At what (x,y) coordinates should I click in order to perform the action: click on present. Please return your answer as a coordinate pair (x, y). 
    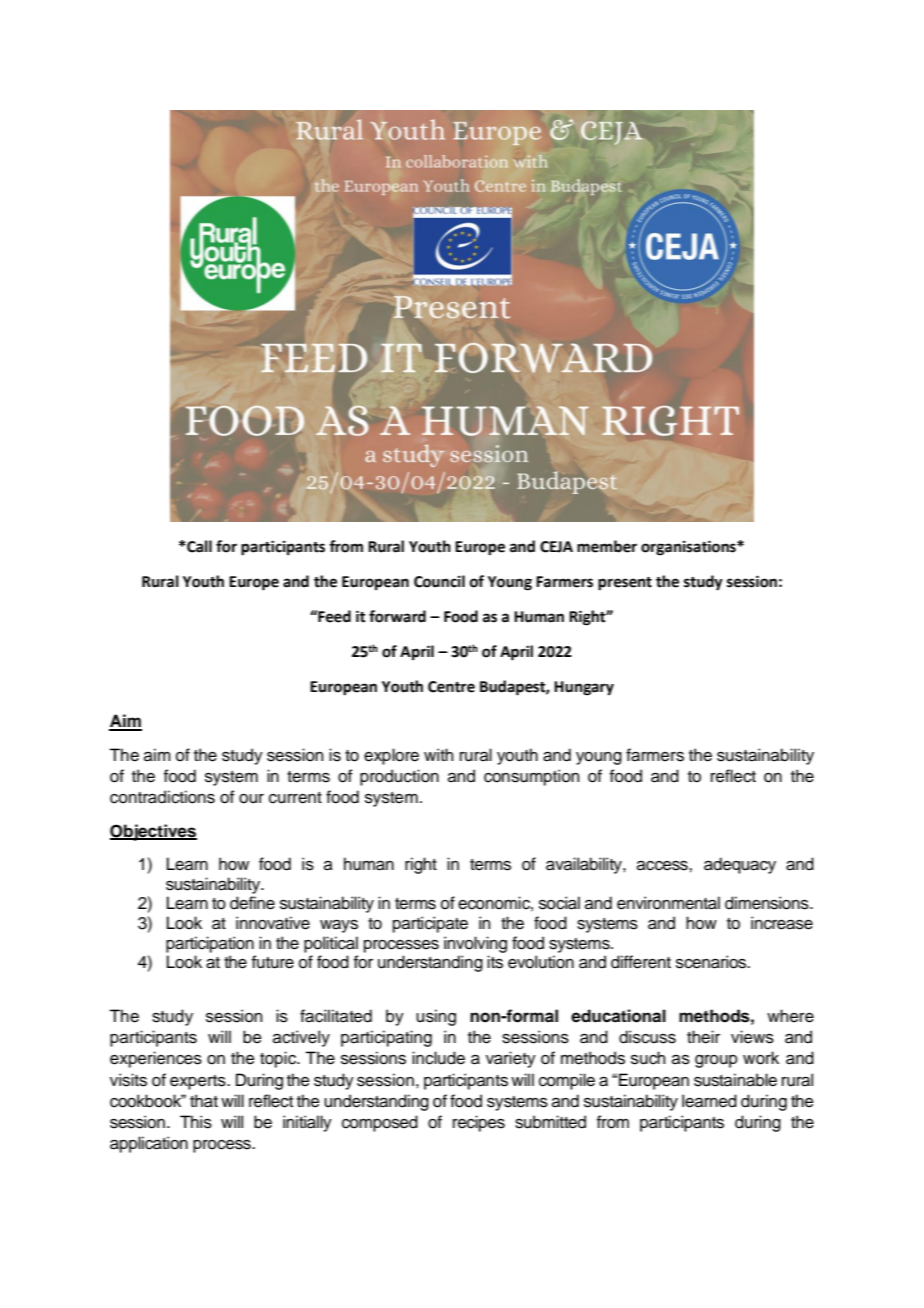
    Looking at the image, I should click on (625, 584).
